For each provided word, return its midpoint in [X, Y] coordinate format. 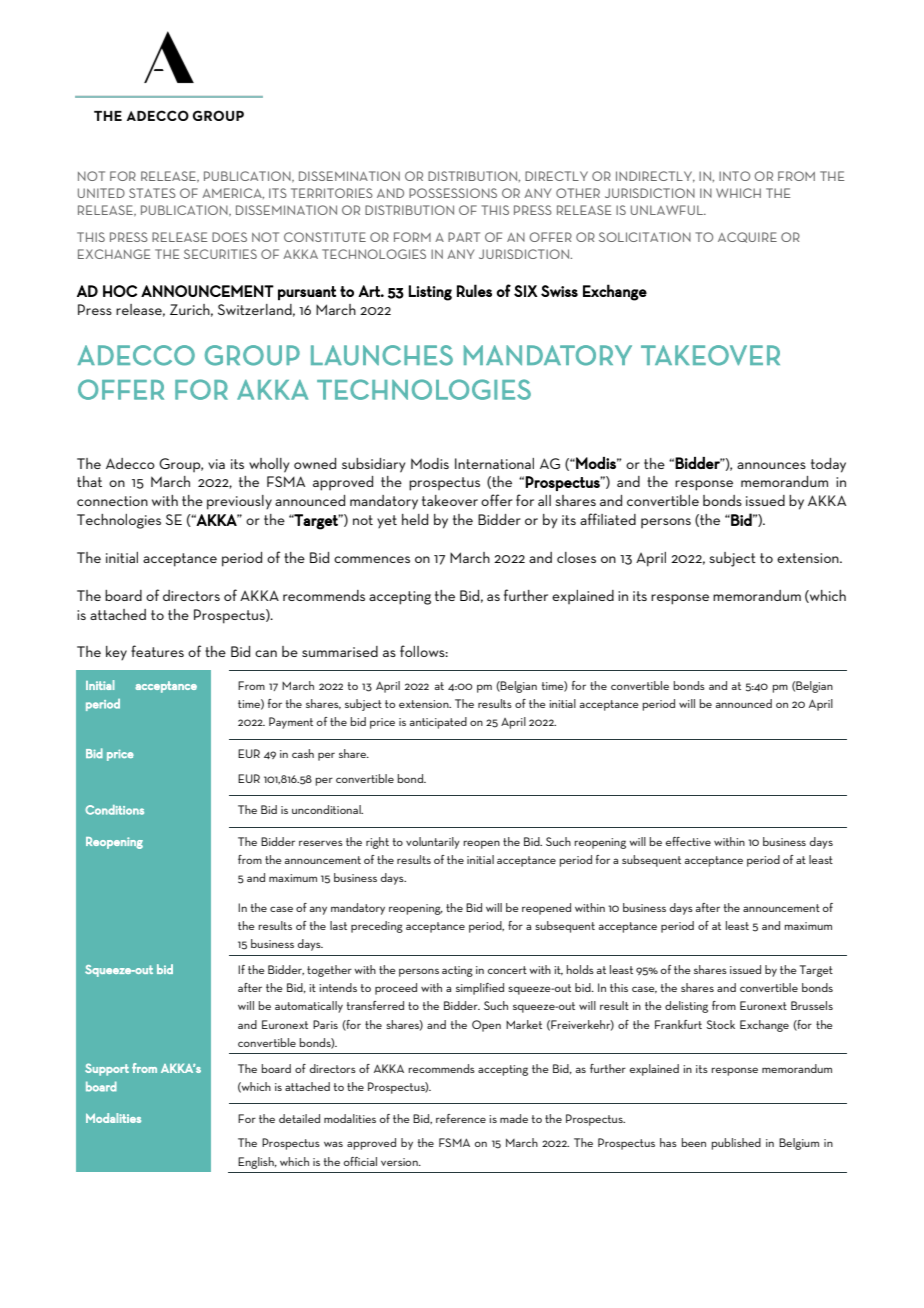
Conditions [114, 810]
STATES [152, 193]
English [257, 1163]
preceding [377, 927]
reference [461, 1118]
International [494, 463]
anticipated [438, 723]
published [736, 1144]
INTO [734, 176]
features [157, 651]
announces [771, 465]
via [216, 464]
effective [688, 841]
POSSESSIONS [453, 193]
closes [576, 557]
